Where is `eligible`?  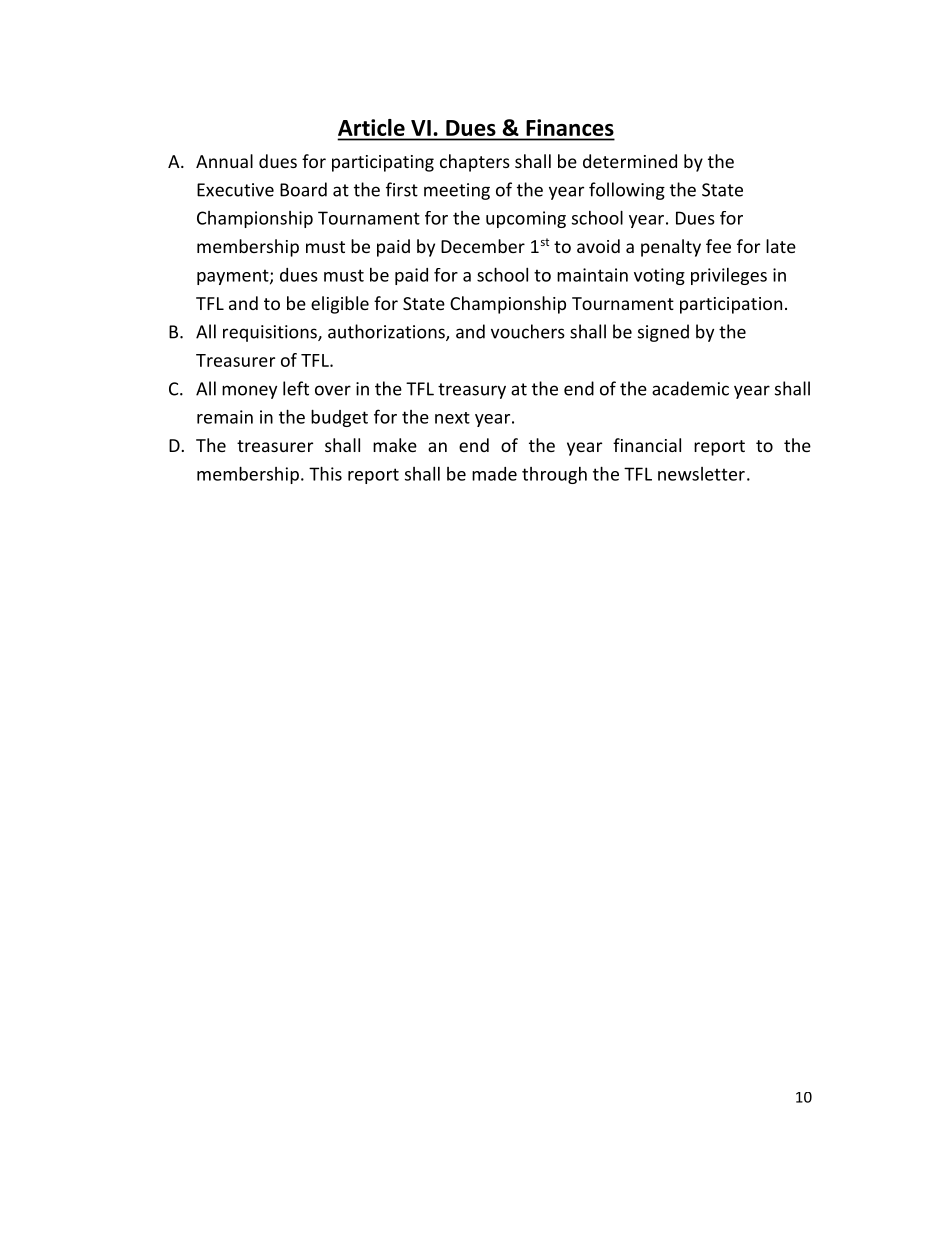 eligible is located at coordinates (340, 305).
